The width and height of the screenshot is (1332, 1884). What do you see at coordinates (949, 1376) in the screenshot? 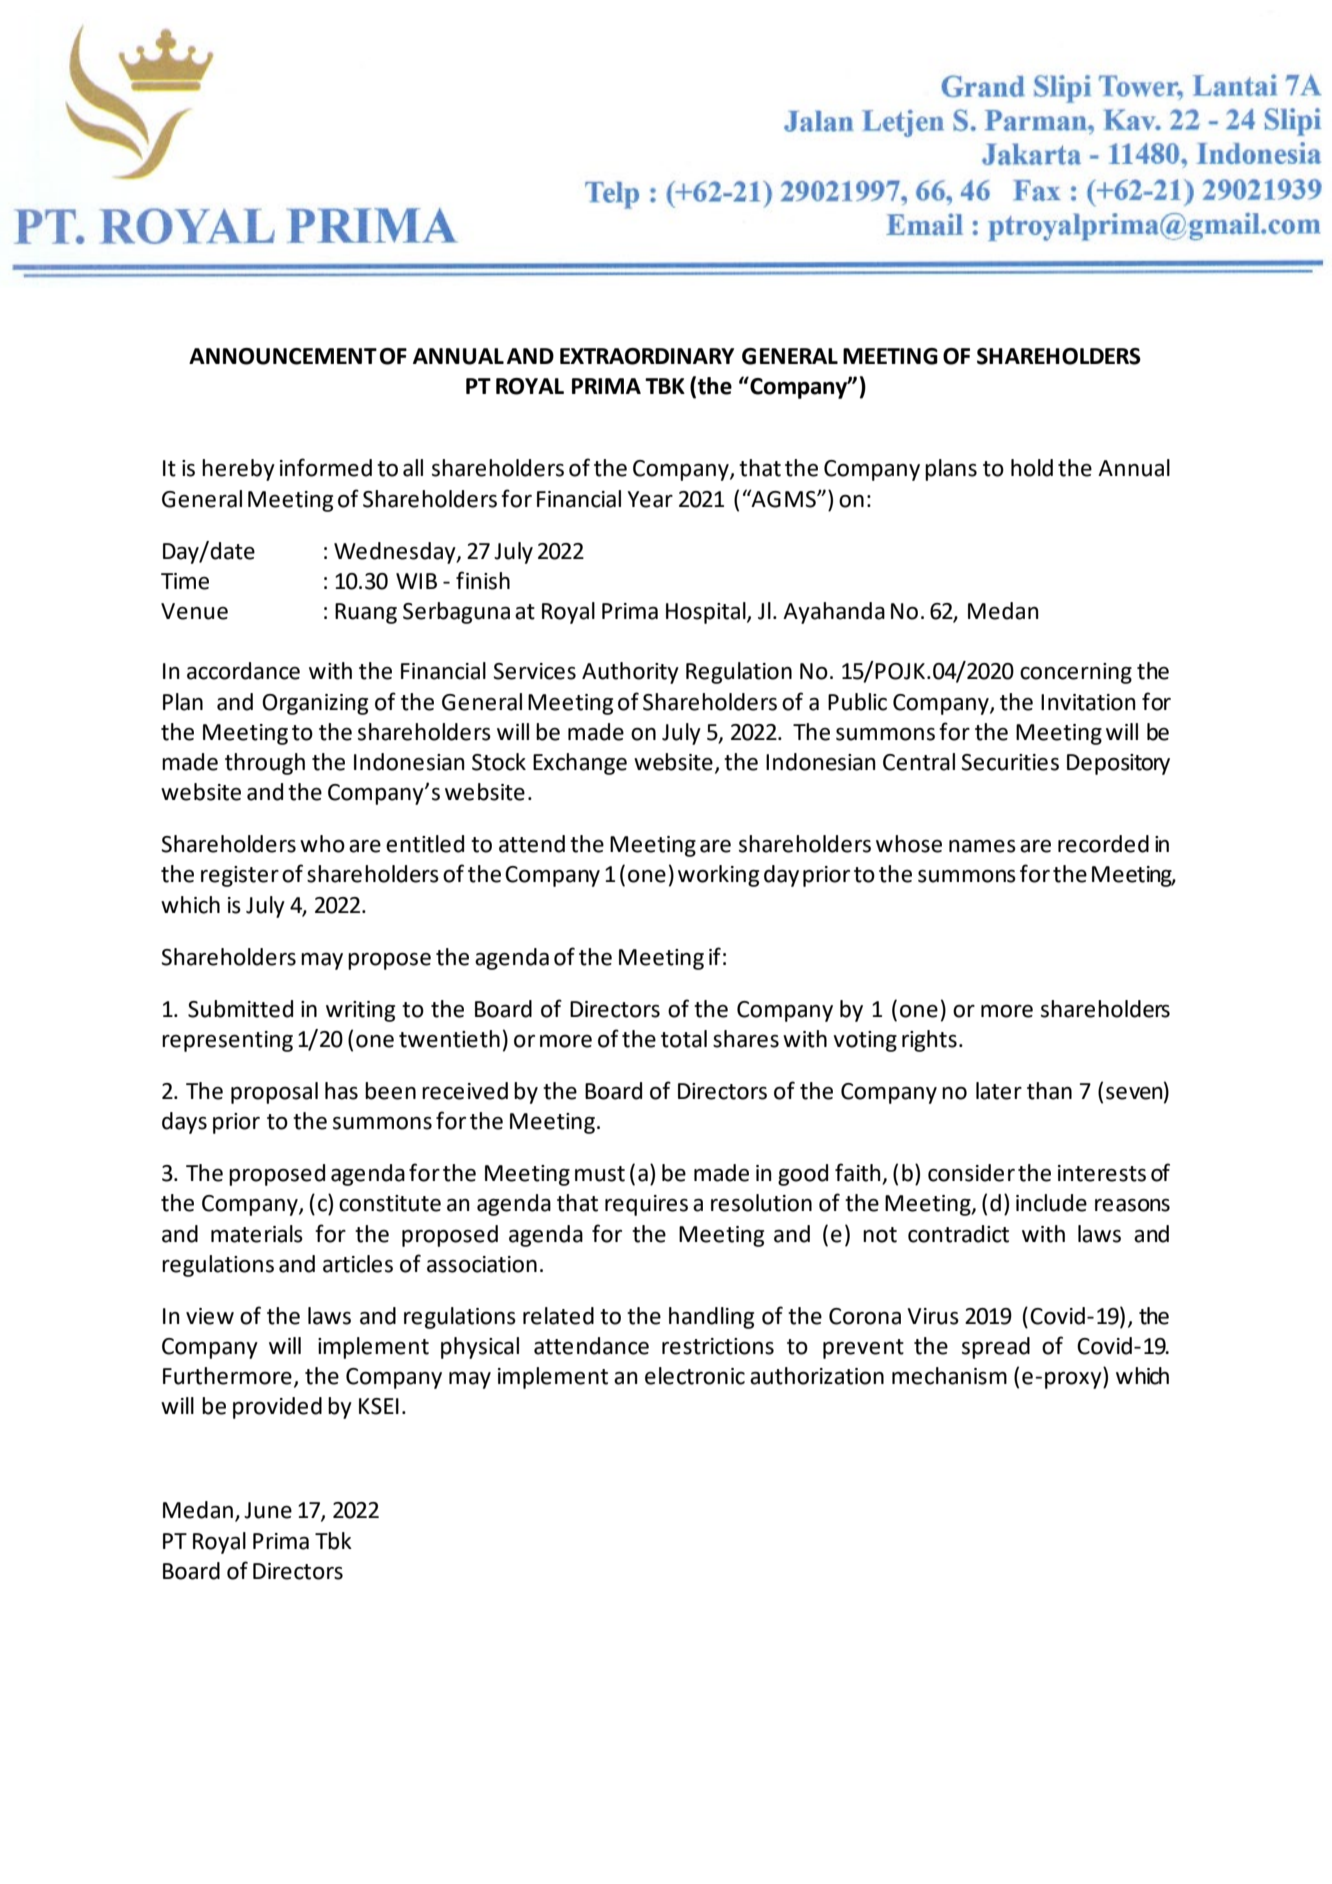
I see `mechanism` at bounding box center [949, 1376].
